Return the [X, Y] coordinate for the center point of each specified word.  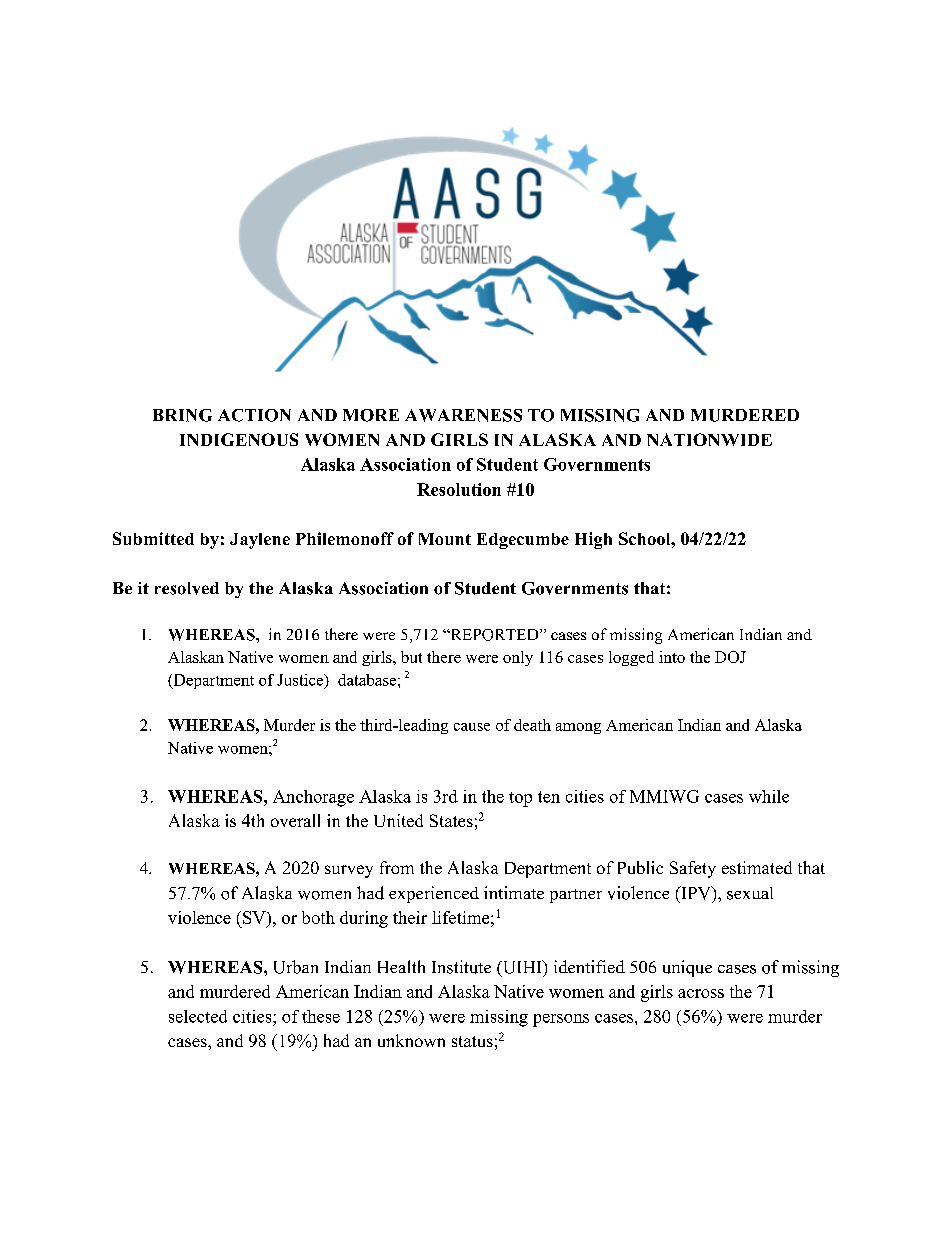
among [578, 728]
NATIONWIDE [709, 439]
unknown [411, 1040]
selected [198, 1016]
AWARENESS [463, 415]
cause [472, 727]
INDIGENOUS [239, 439]
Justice [301, 681]
